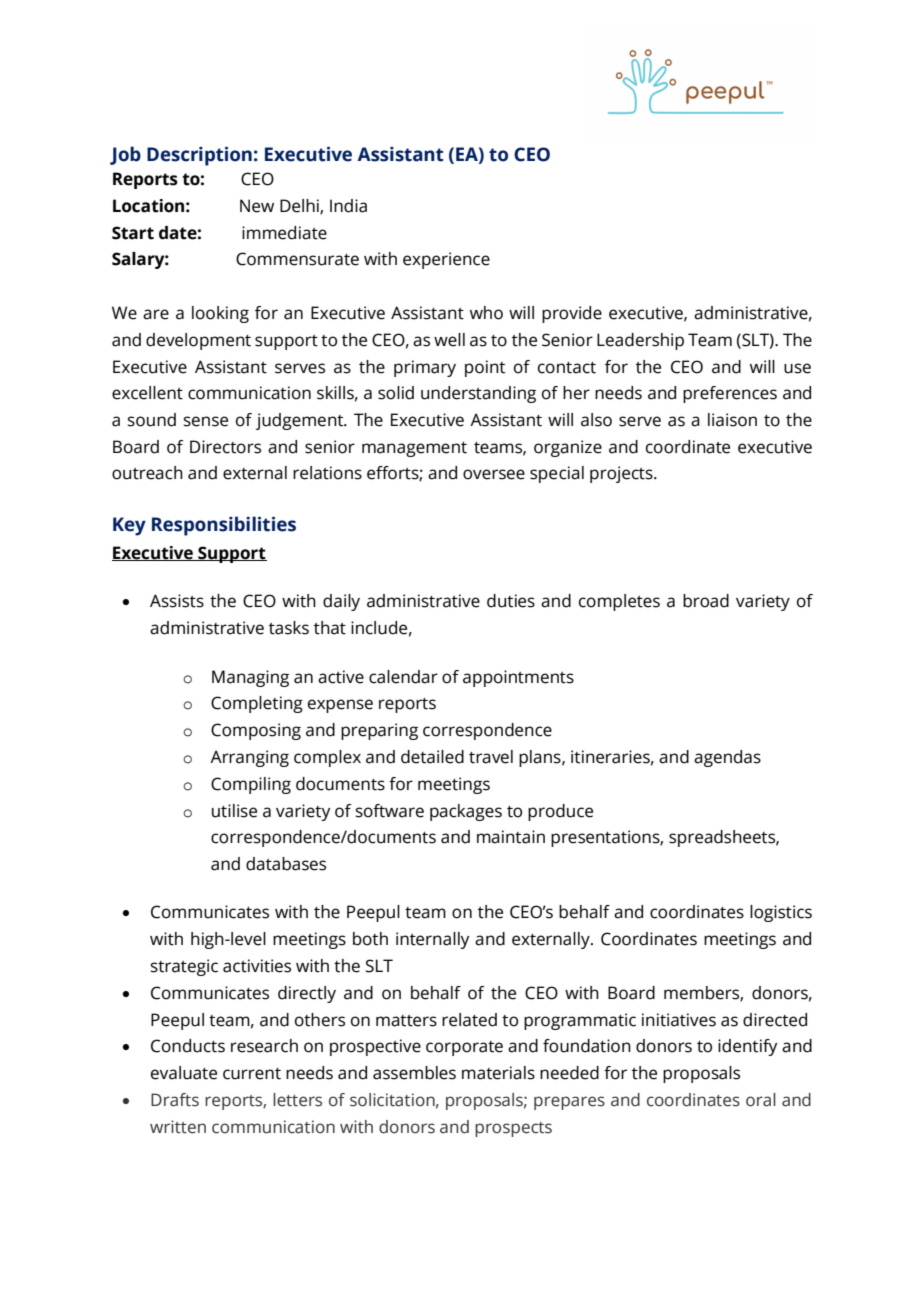 This screenshot has height=1308, width=924. I want to click on Assists, so click(177, 601).
